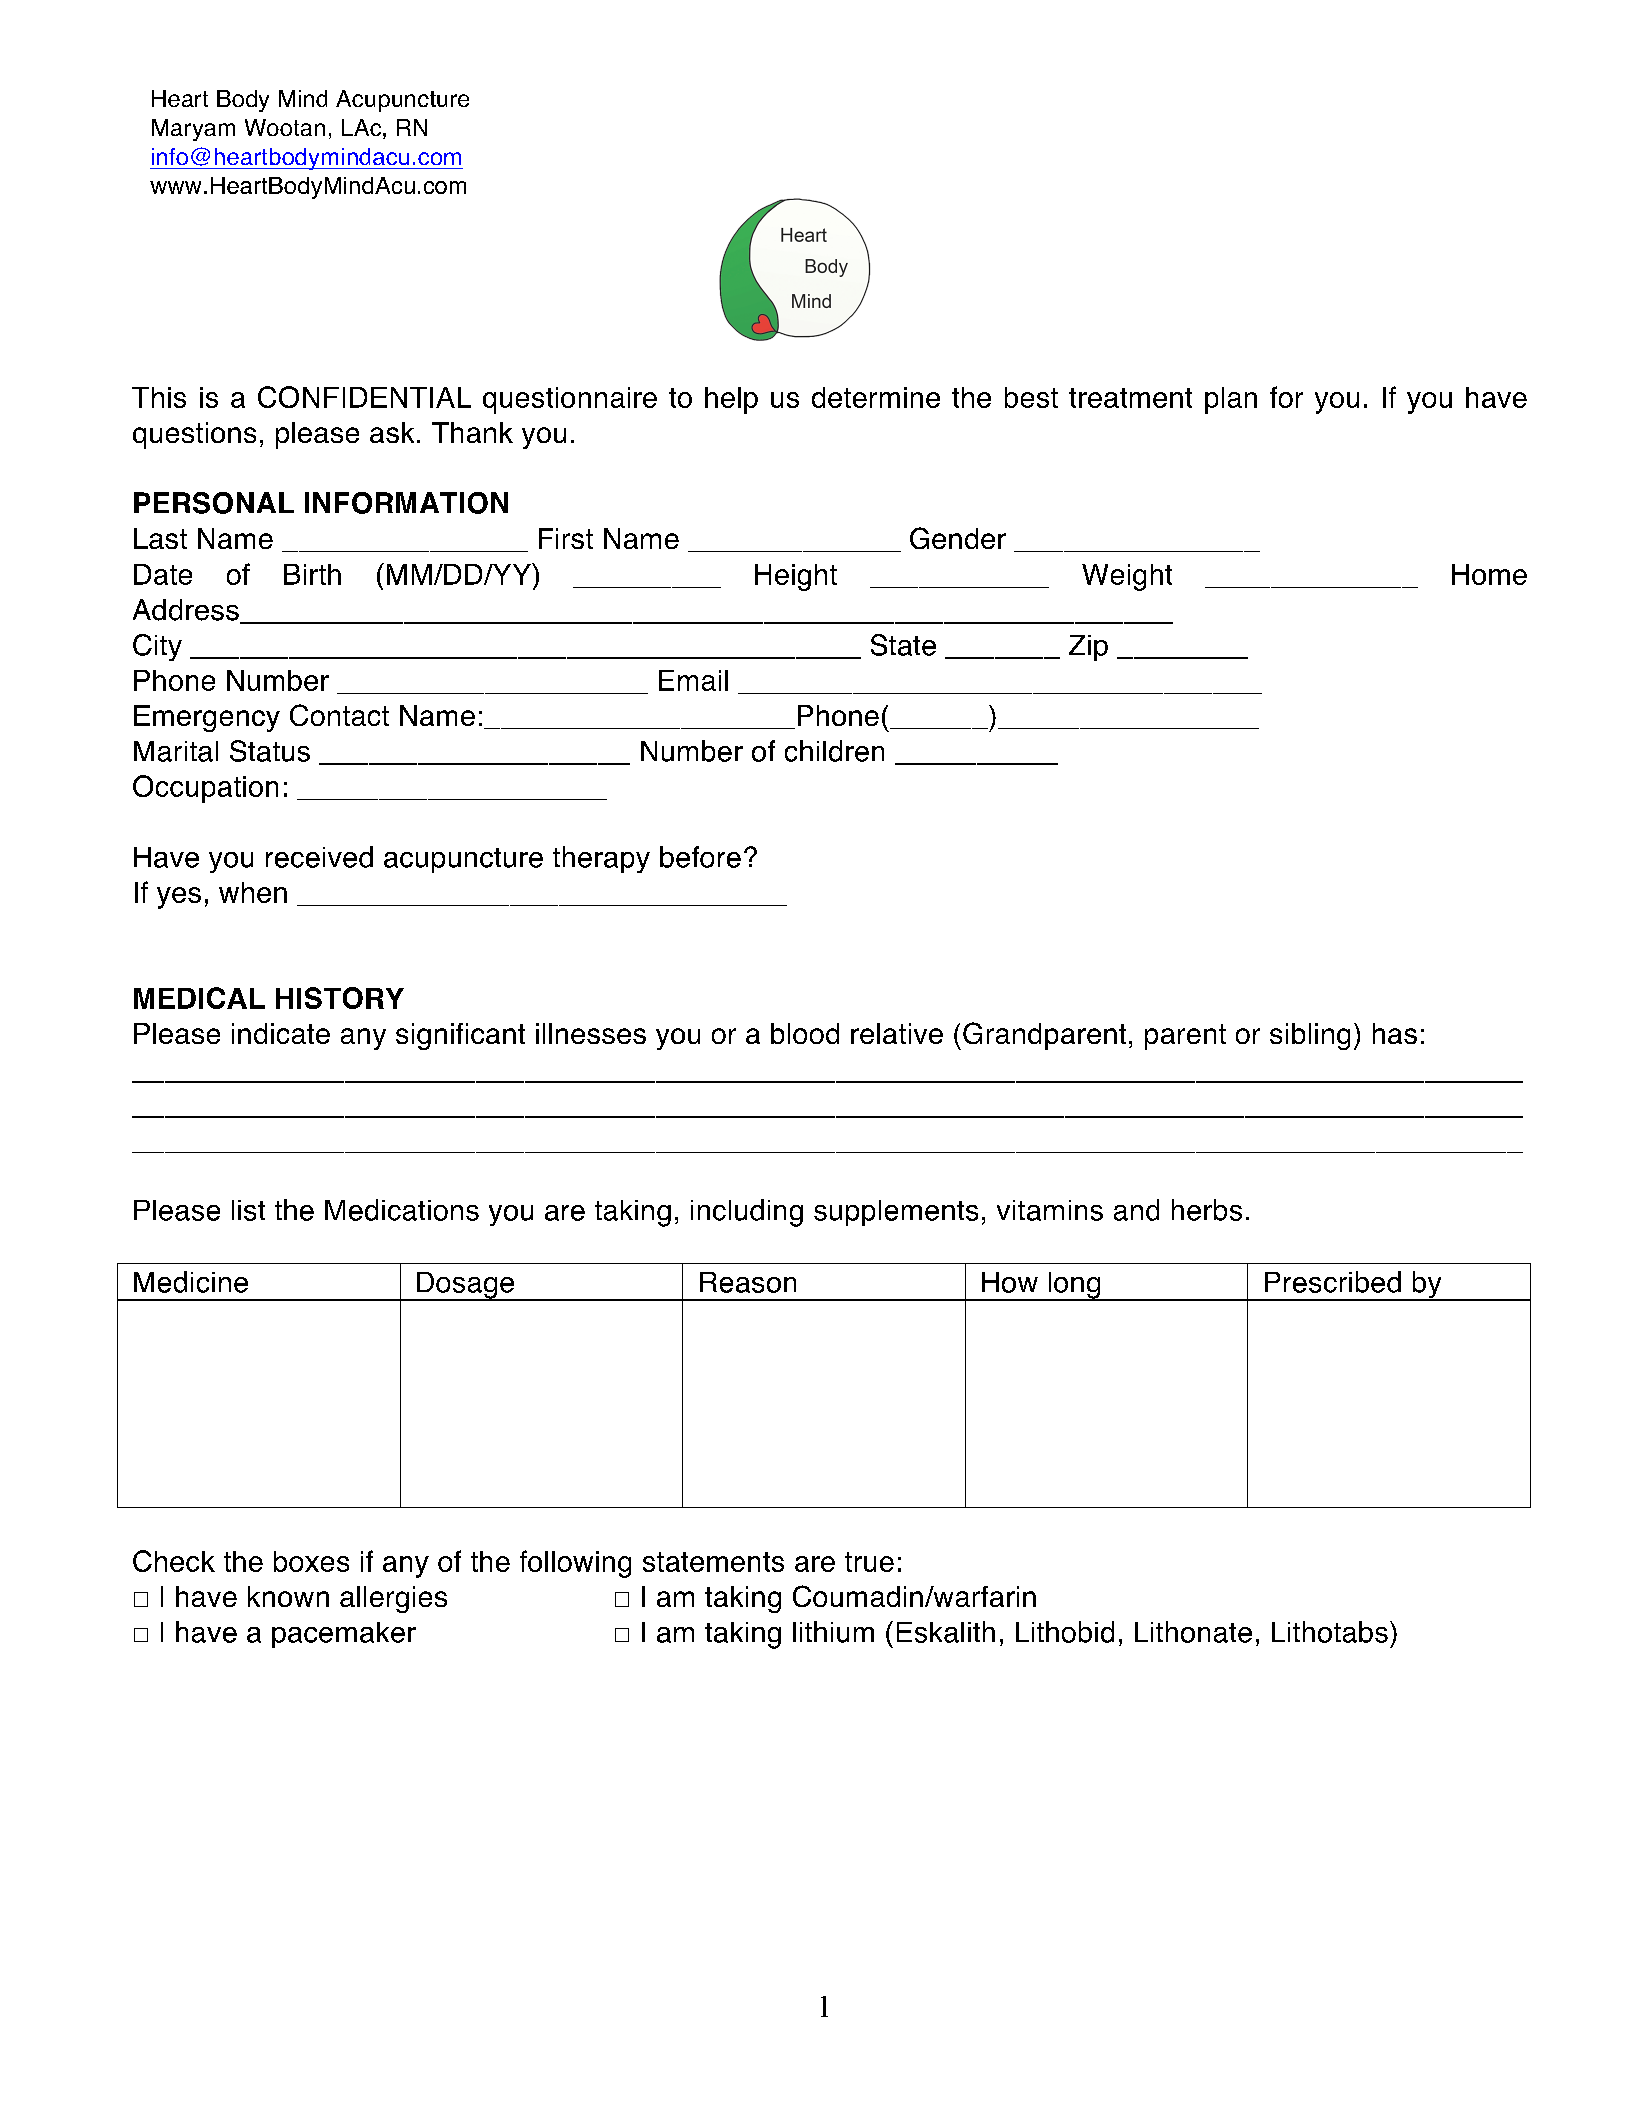 The height and width of the page is (2119, 1637). Describe the element at coordinates (288, 1596) in the page. I see `known` at that location.
